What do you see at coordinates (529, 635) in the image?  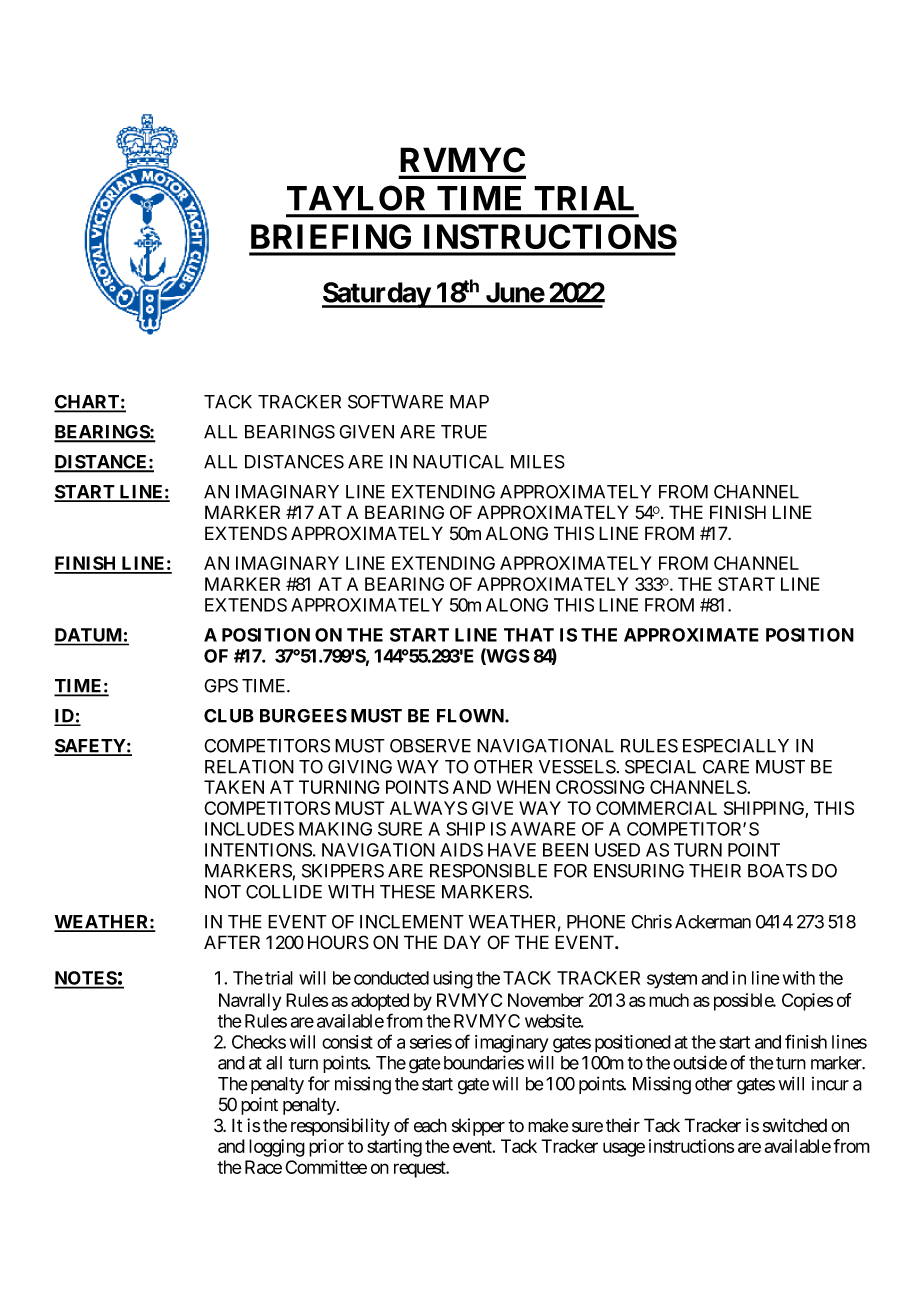 I see `THAT` at bounding box center [529, 635].
